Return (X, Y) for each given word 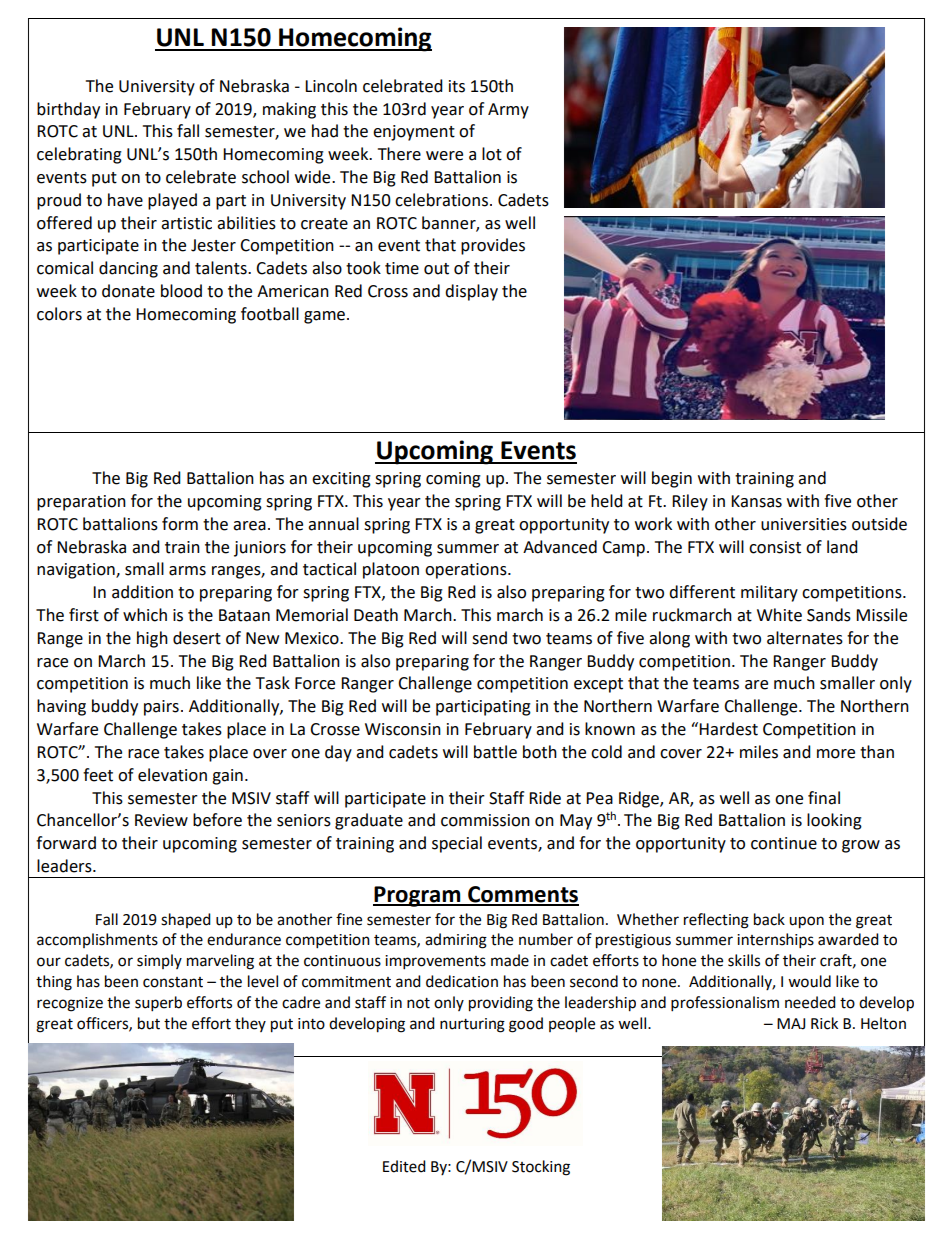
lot (492, 154)
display (471, 292)
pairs (161, 708)
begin (672, 479)
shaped (186, 920)
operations (467, 571)
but (149, 1023)
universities (804, 524)
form (180, 524)
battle (495, 752)
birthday (68, 110)
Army (508, 111)
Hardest (728, 729)
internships (775, 941)
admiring (456, 941)
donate (128, 291)
